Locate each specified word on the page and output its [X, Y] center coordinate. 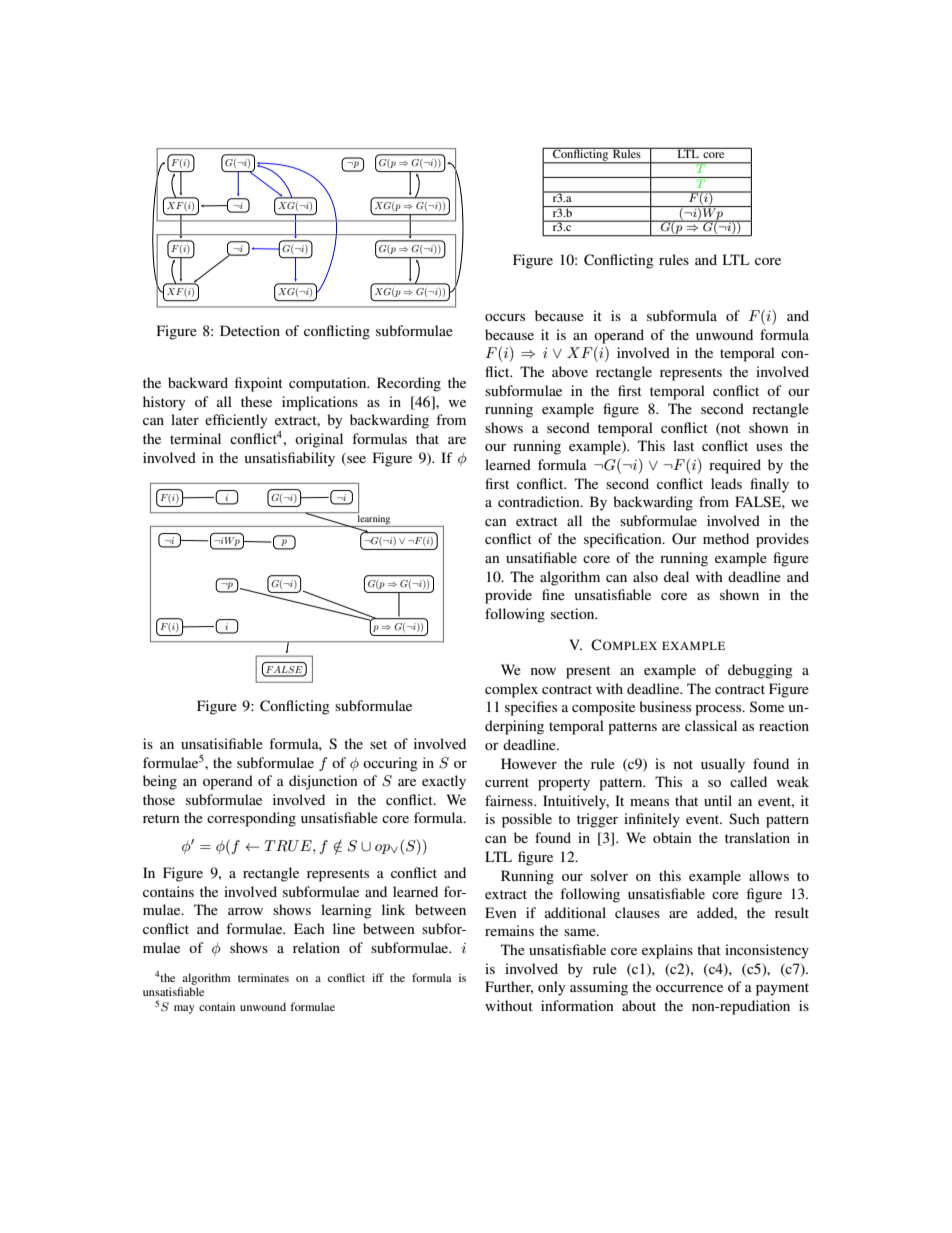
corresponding [251, 819]
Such [744, 818]
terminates [263, 977]
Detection [250, 330]
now [543, 671]
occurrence [689, 988]
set [378, 744]
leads [726, 483]
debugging [760, 671]
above [570, 371]
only [551, 988]
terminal [195, 438]
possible [527, 820]
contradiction [540, 501]
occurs [505, 317]
